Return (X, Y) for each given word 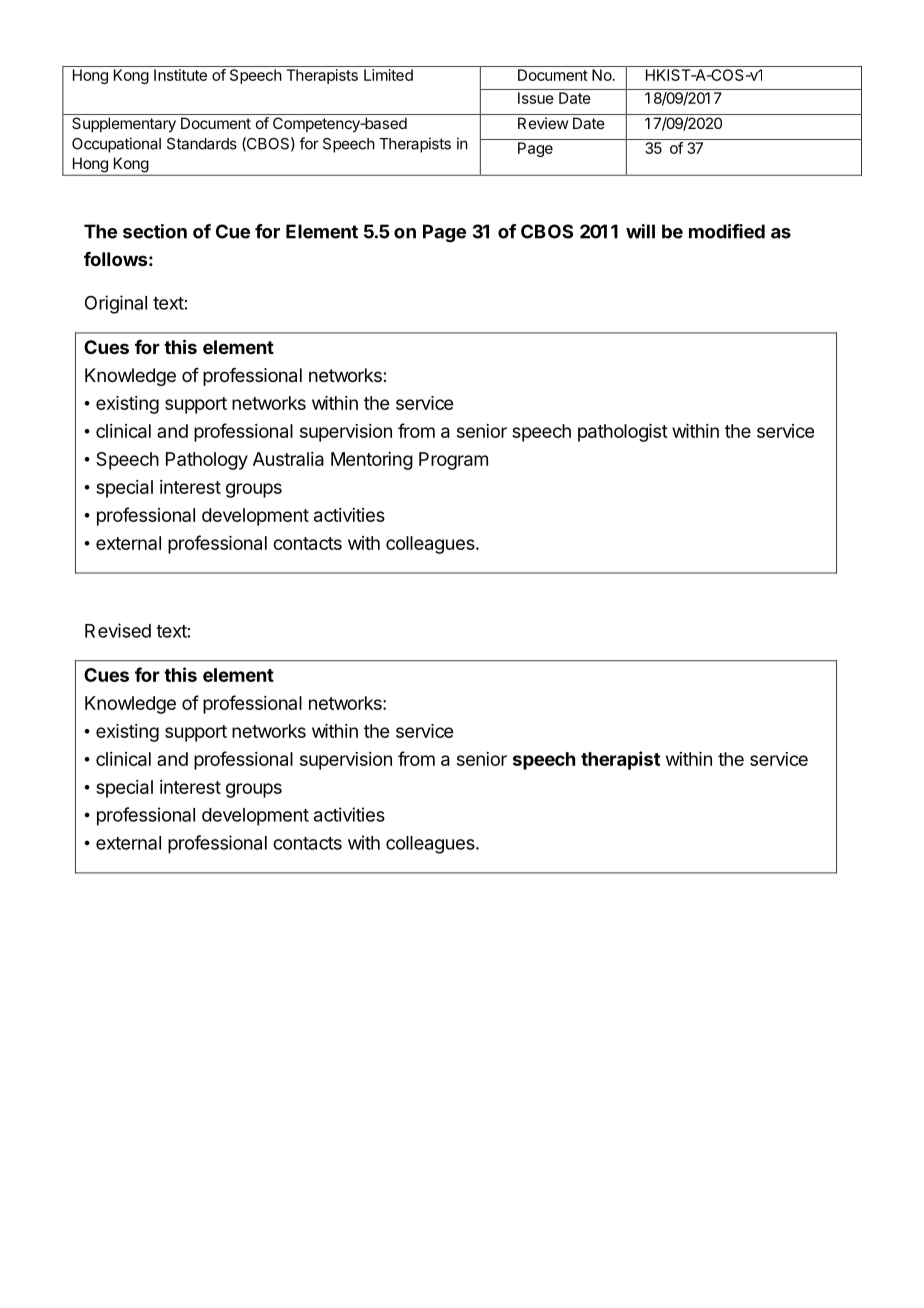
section (155, 231)
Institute (180, 75)
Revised (118, 630)
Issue (536, 98)
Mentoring (372, 461)
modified (727, 231)
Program (453, 461)
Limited (388, 75)
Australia (288, 459)
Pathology (207, 461)
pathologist (623, 433)
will (640, 231)
